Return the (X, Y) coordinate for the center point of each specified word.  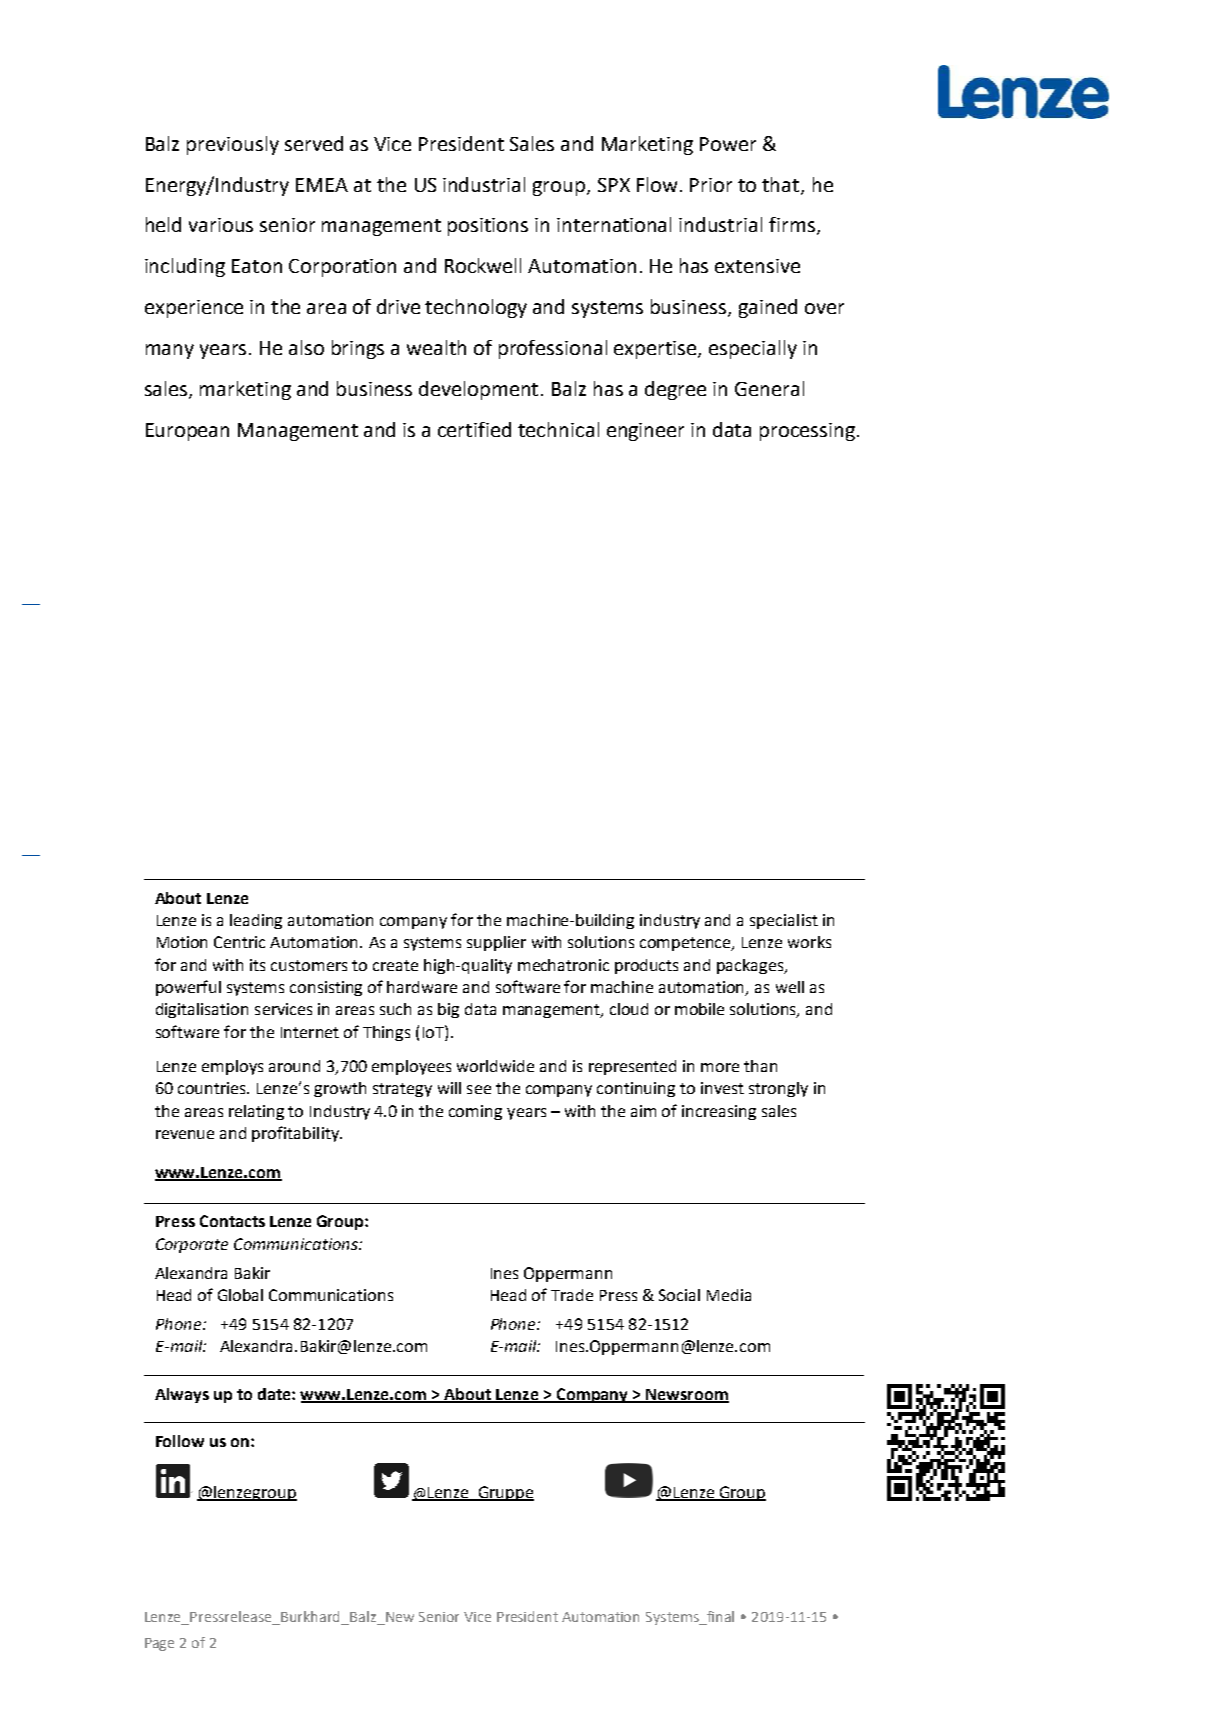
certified (474, 429)
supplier (496, 943)
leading (256, 921)
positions (488, 227)
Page (159, 1644)
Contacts (232, 1221)
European (187, 432)
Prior (711, 185)
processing (807, 432)
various (221, 225)
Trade (572, 1295)
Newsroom (686, 1395)
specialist (784, 921)
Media (729, 1295)
